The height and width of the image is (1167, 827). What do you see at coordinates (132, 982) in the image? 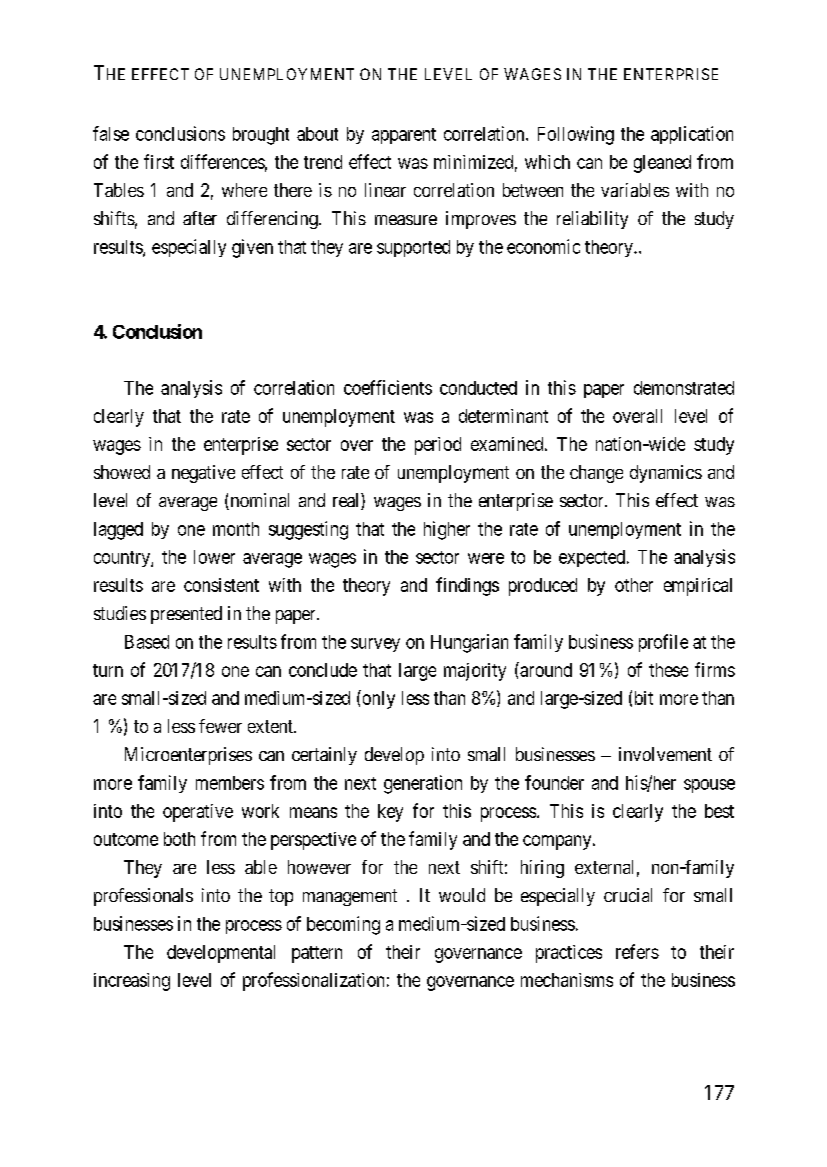
I see `increasing` at bounding box center [132, 982].
